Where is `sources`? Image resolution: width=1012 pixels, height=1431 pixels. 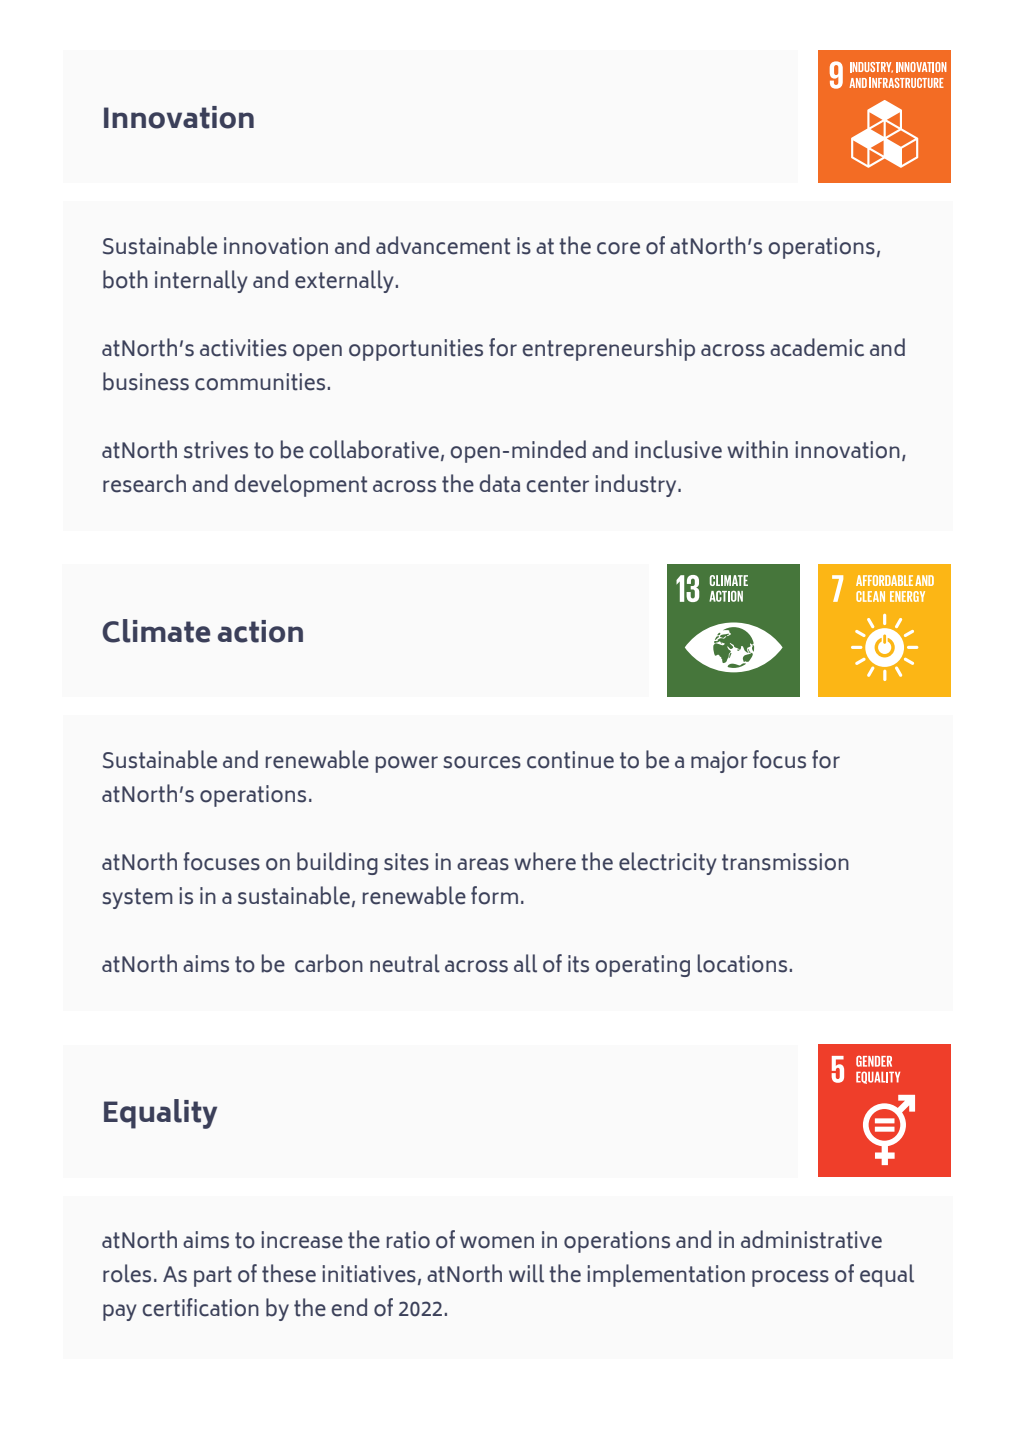 sources is located at coordinates (482, 762).
